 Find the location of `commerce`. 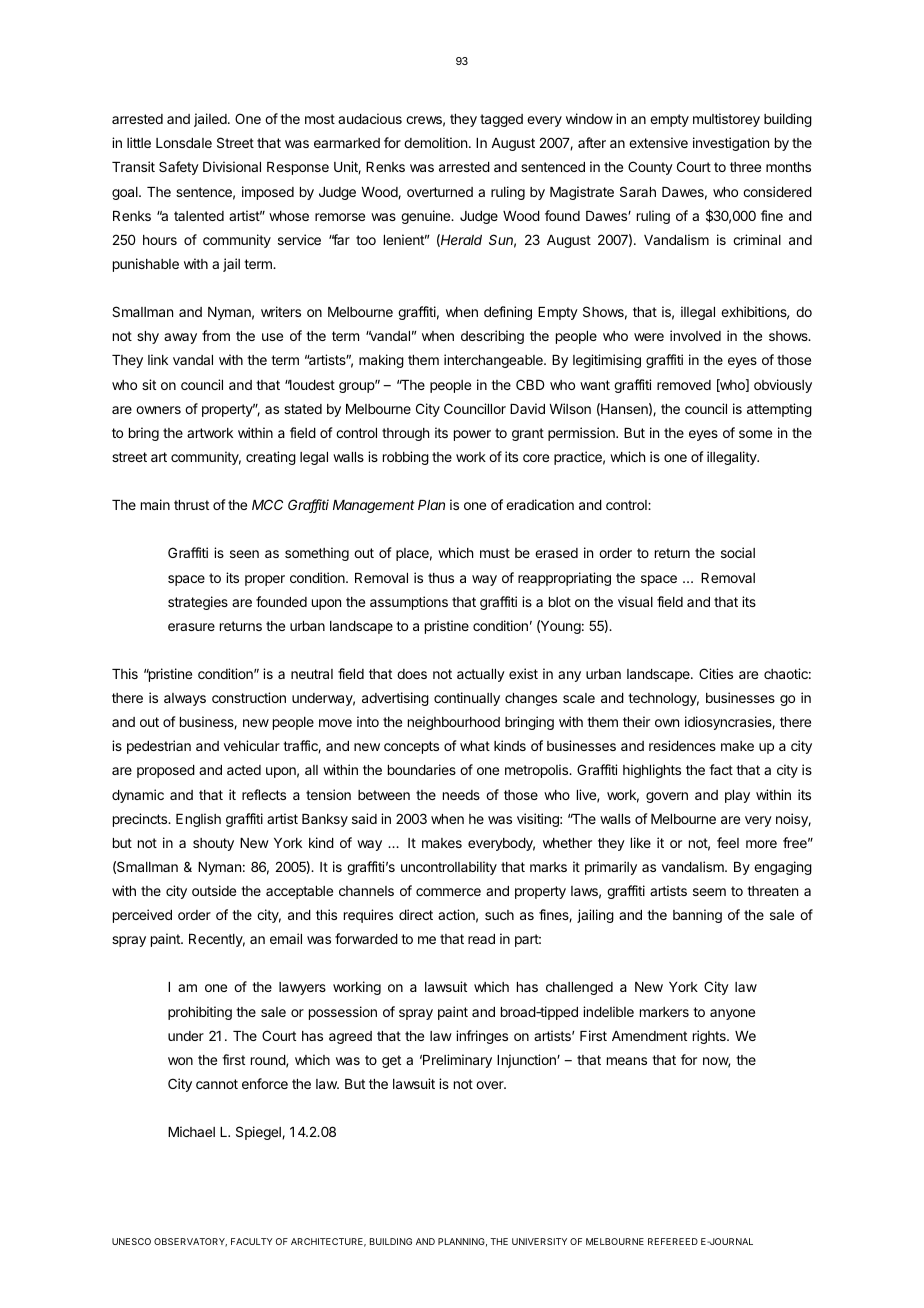

commerce is located at coordinates (448, 892).
